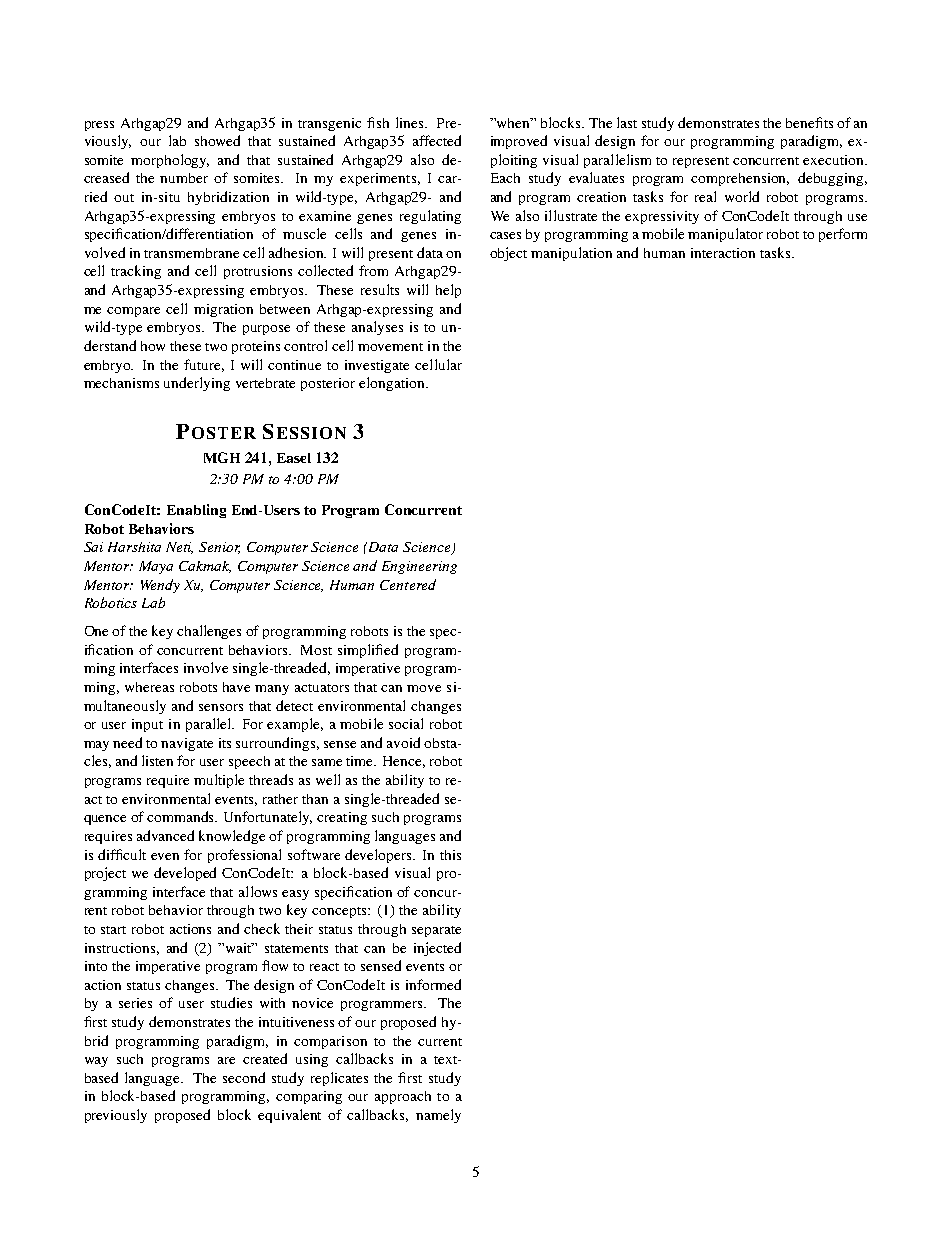  Describe the element at coordinates (209, 632) in the screenshot. I see `challenges` at that location.
